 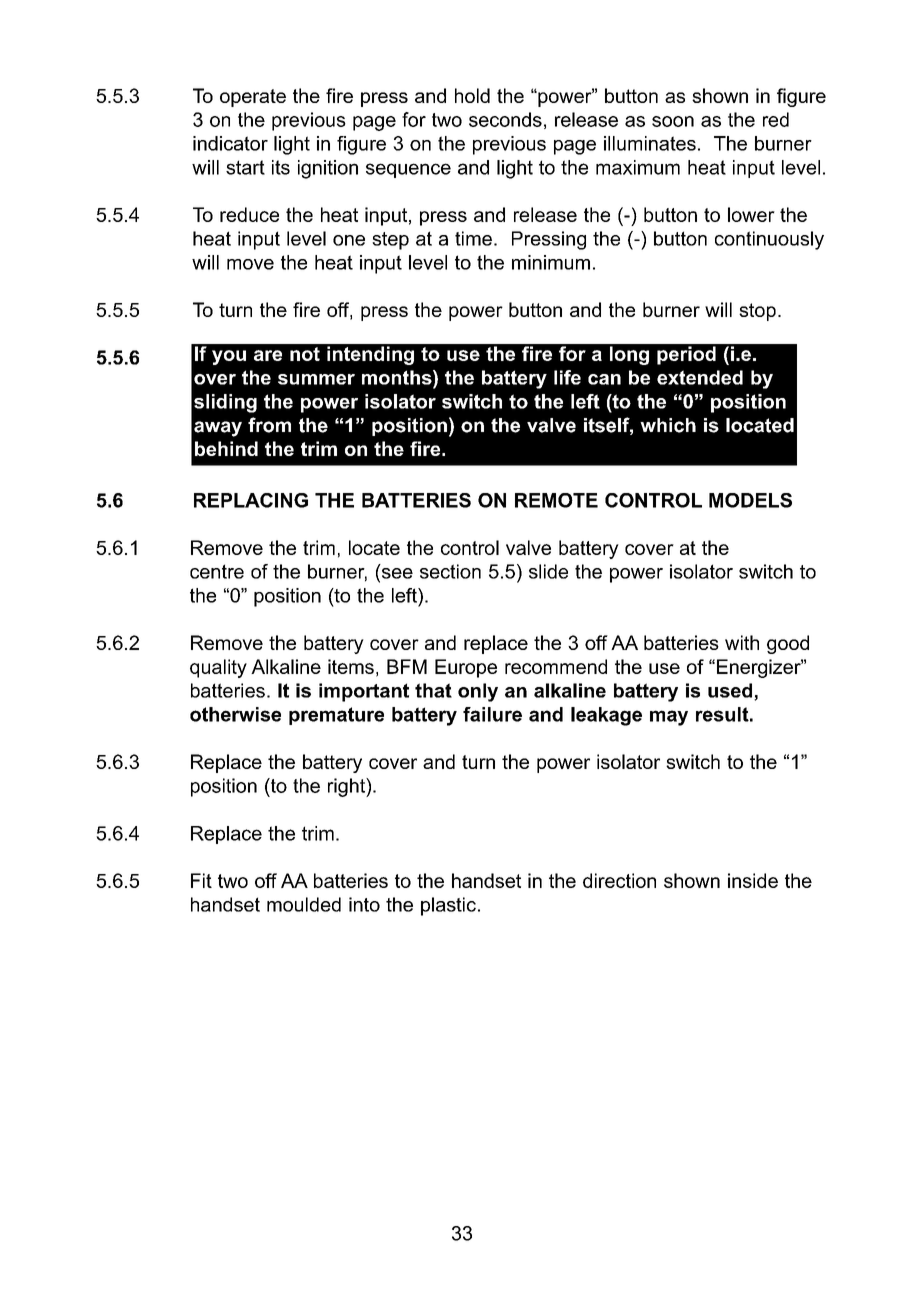 What do you see at coordinates (492, 714) in the page?
I see `failure` at bounding box center [492, 714].
